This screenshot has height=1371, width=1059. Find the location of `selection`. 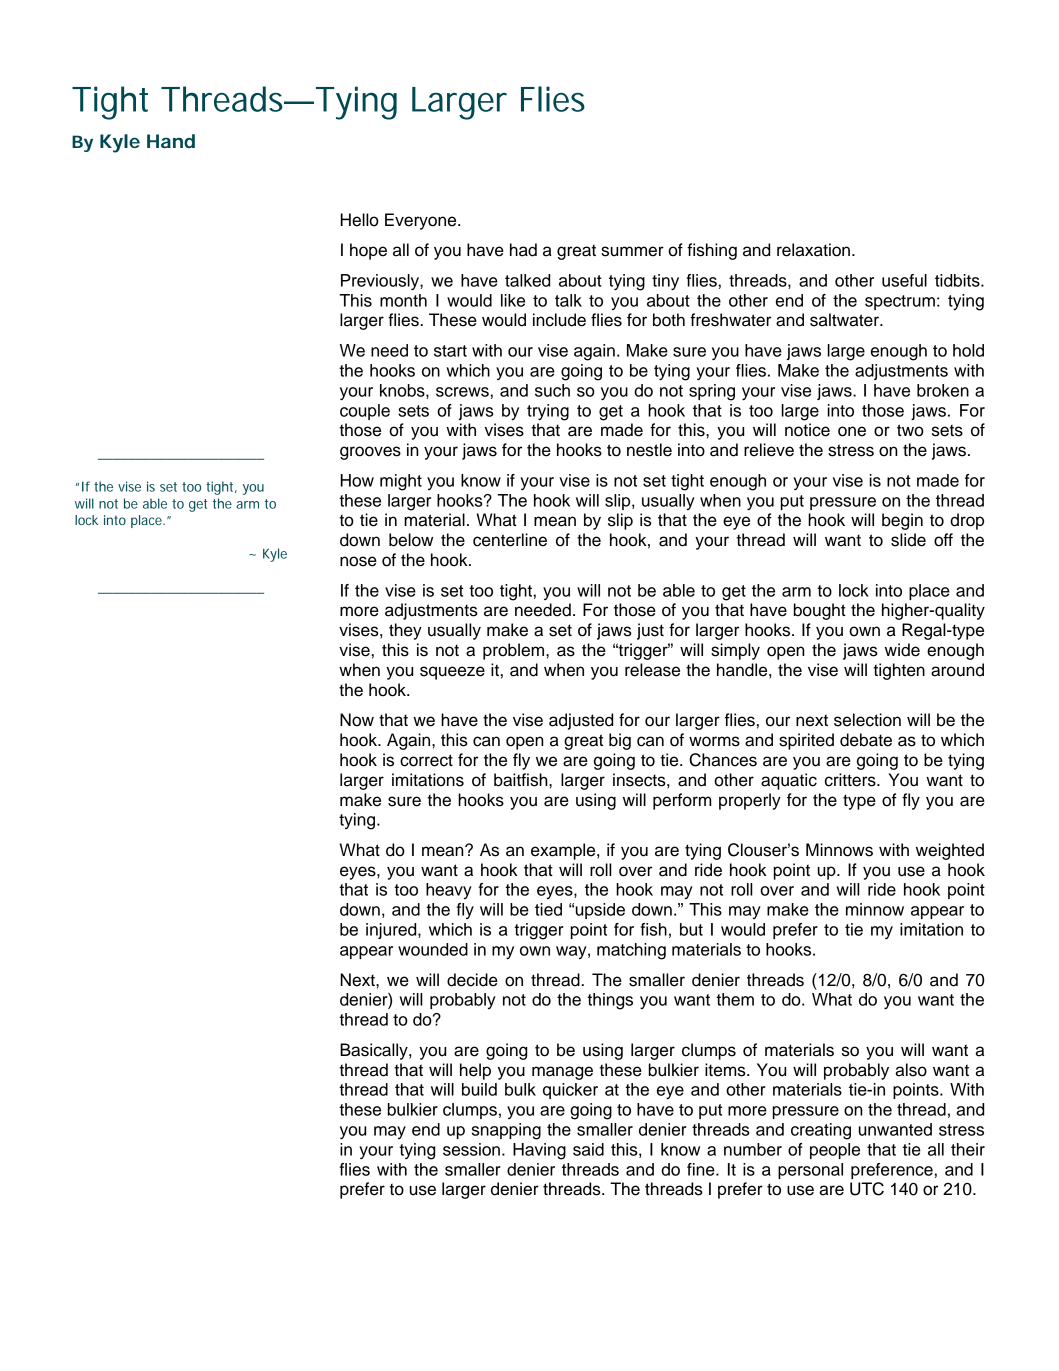

selection is located at coordinates (867, 720).
